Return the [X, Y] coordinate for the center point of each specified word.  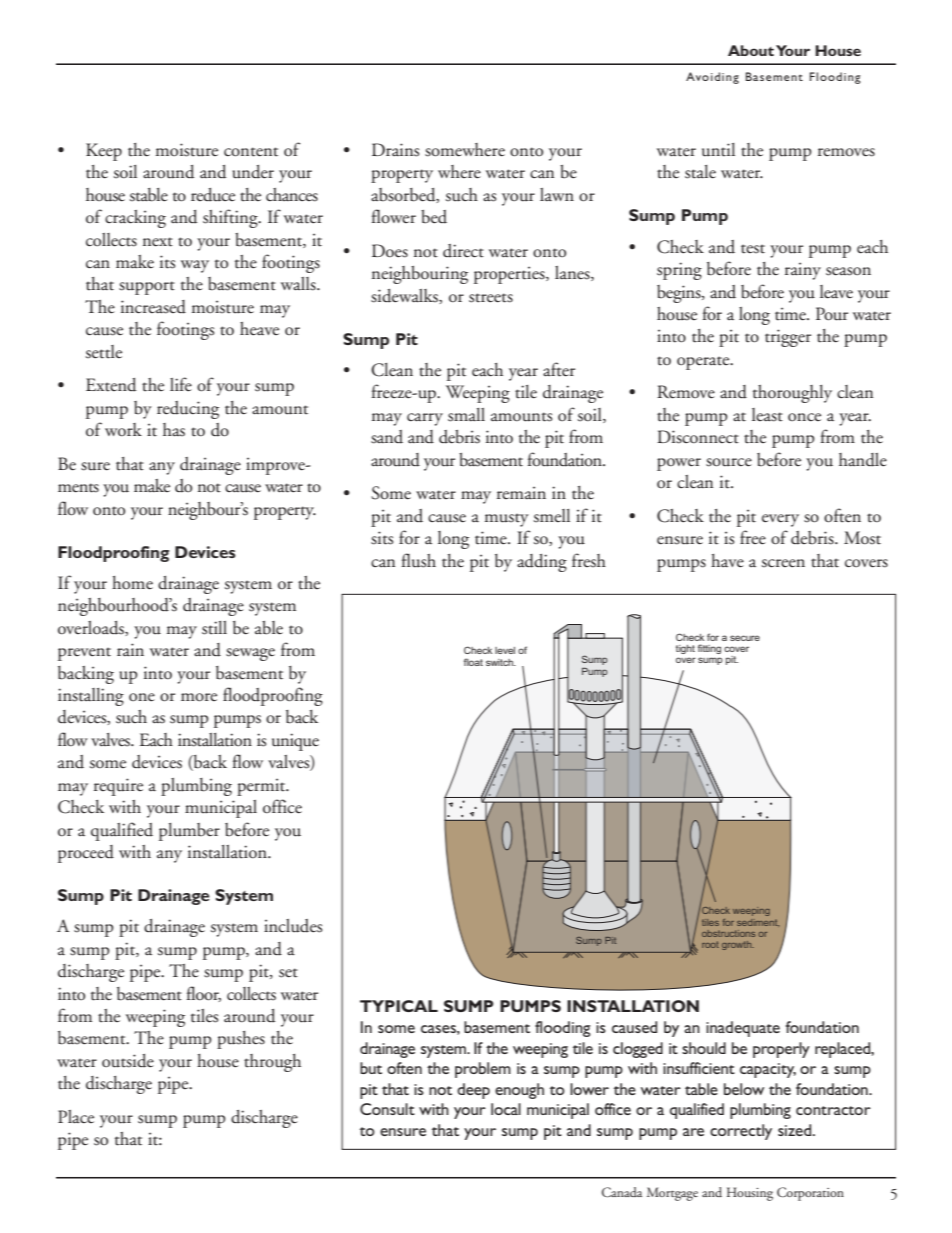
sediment [758, 922]
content [251, 152]
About [751, 50]
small [466, 415]
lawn [557, 195]
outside [128, 1061]
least [767, 415]
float [473, 662]
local [506, 1109]
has [174, 430]
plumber [189, 832]
